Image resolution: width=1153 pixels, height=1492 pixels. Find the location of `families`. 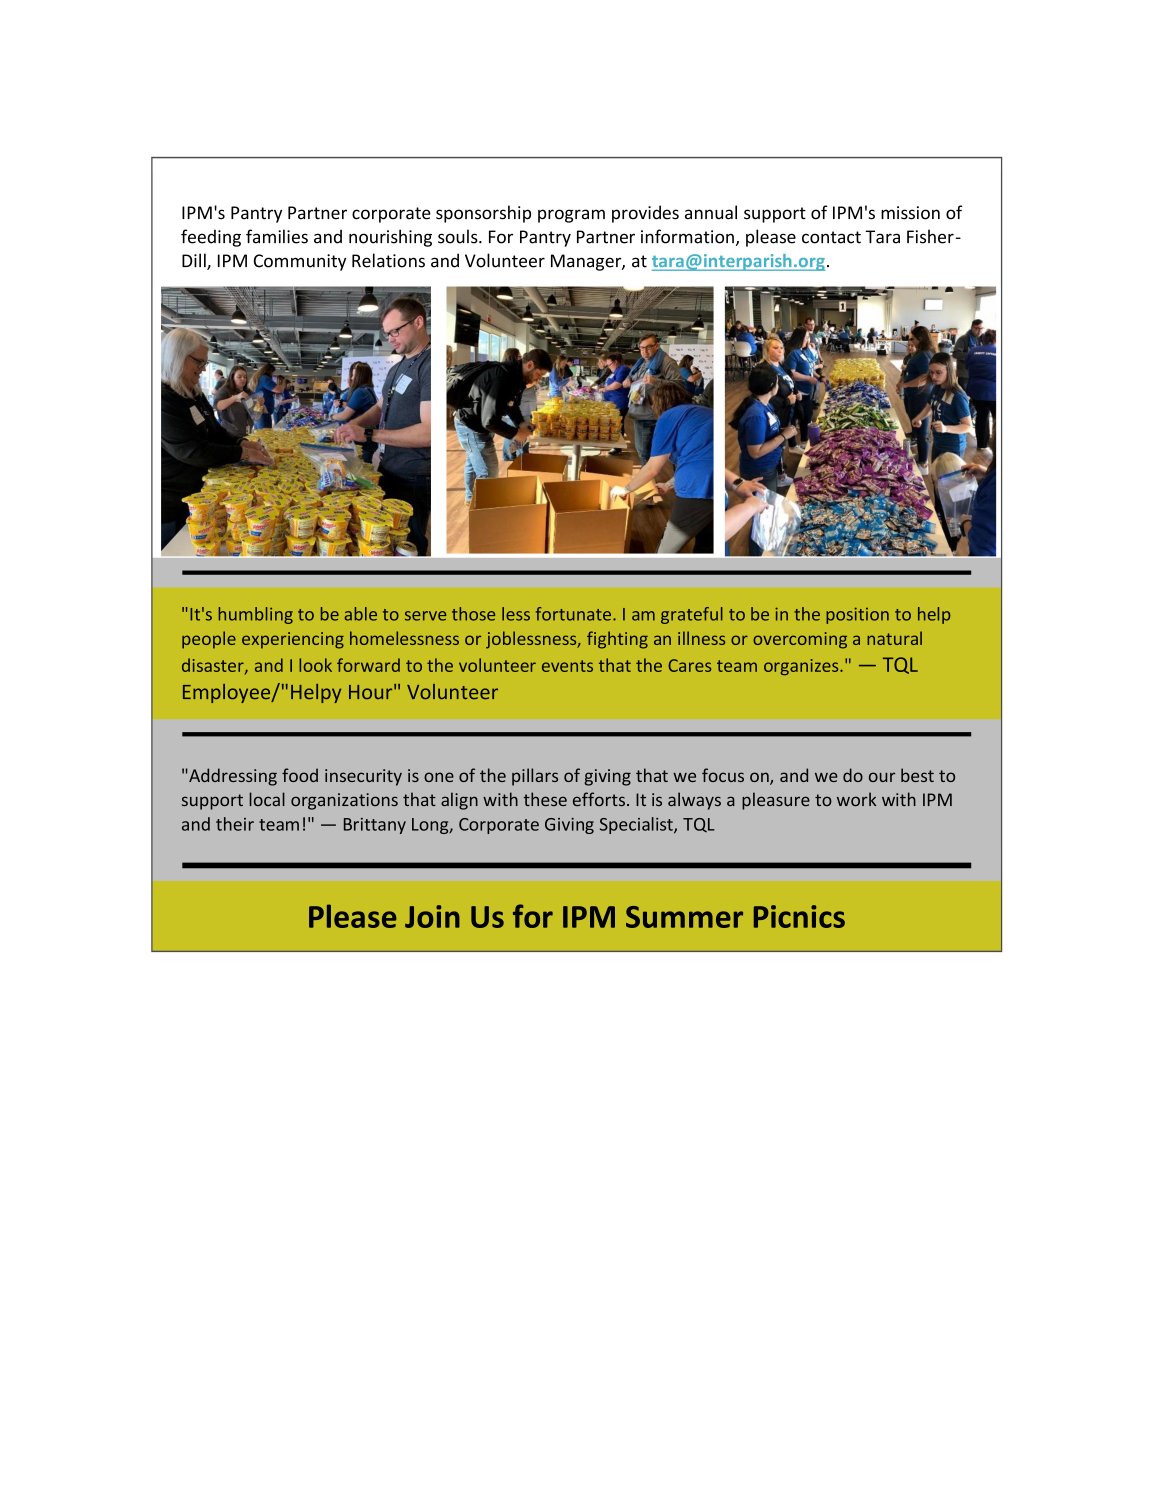

families is located at coordinates (277, 236).
